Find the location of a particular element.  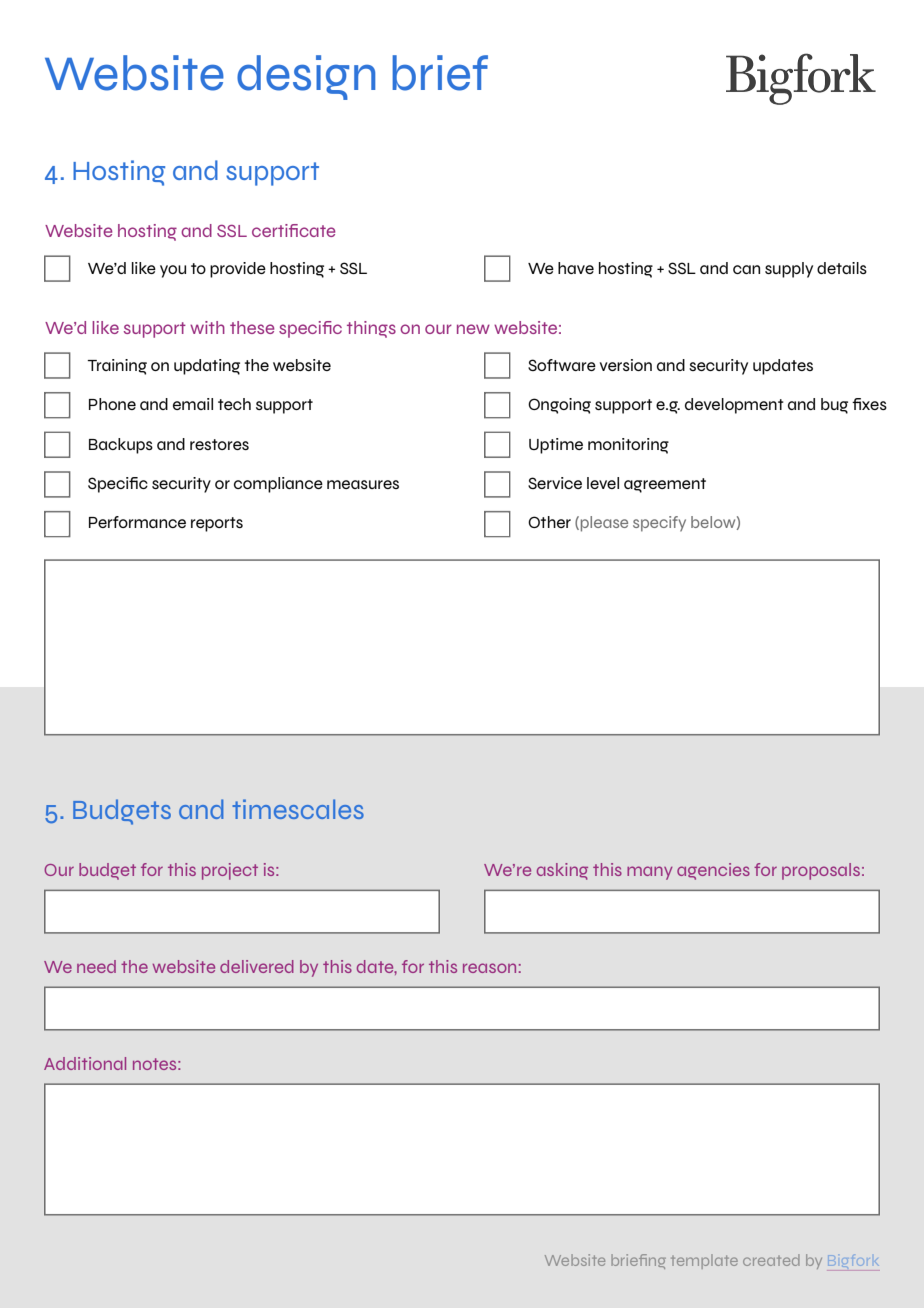

have is located at coordinates (576, 268).
